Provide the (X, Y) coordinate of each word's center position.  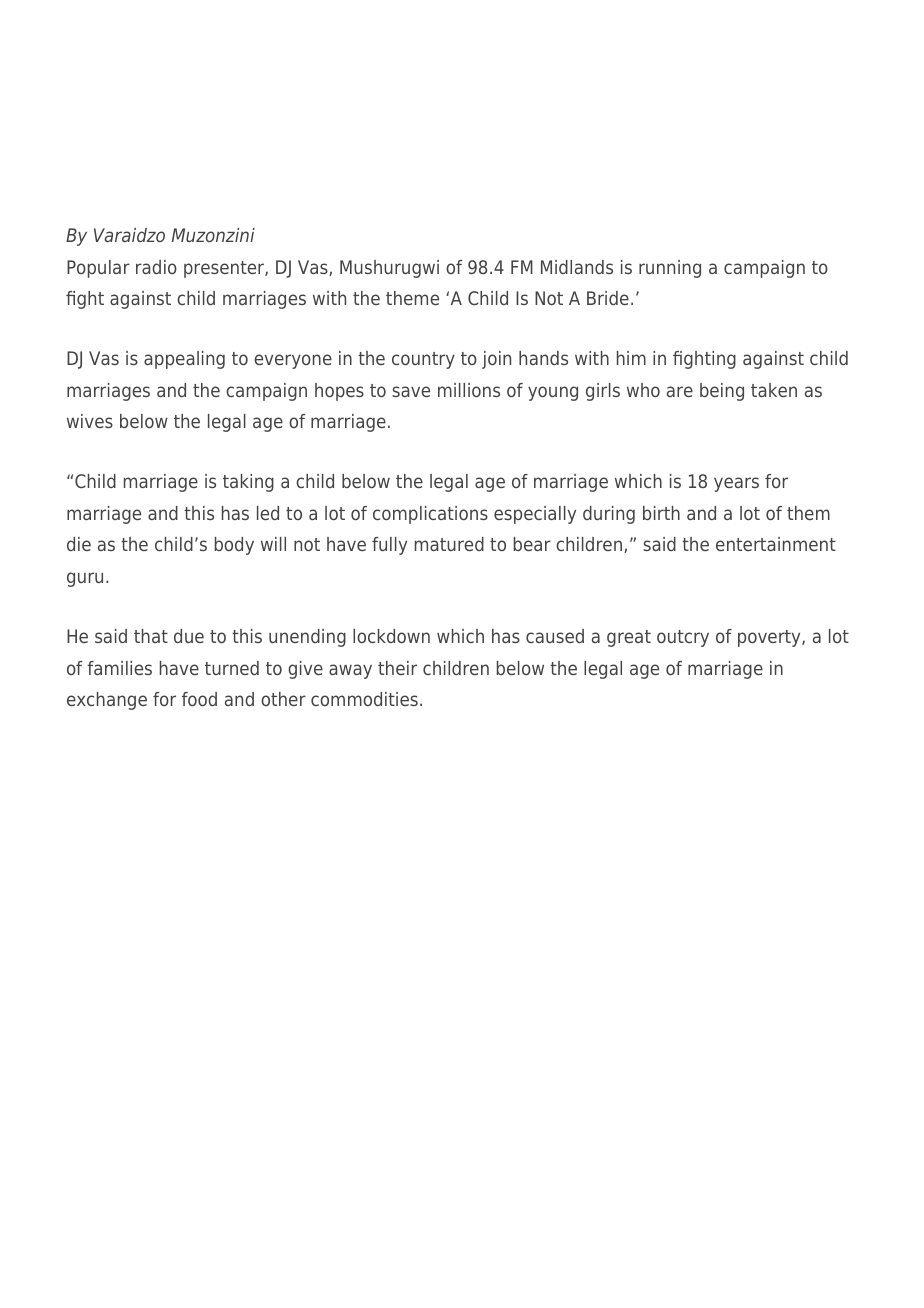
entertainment (776, 544)
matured (449, 544)
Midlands (577, 267)
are (680, 391)
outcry (683, 638)
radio (156, 267)
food (199, 699)
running (670, 269)
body (234, 546)
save (411, 391)
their (397, 668)
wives (90, 421)
